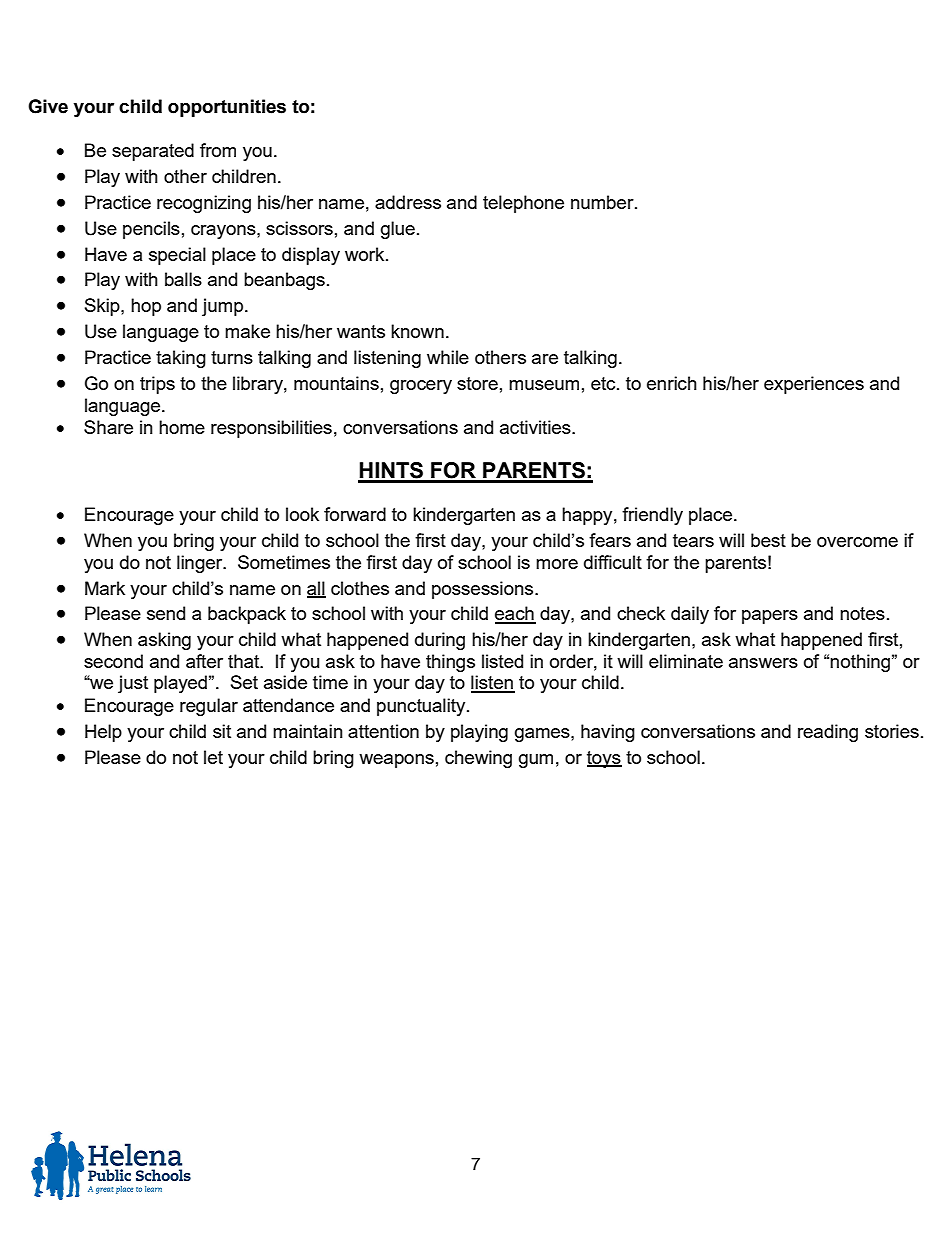  I want to click on address, so click(408, 202).
